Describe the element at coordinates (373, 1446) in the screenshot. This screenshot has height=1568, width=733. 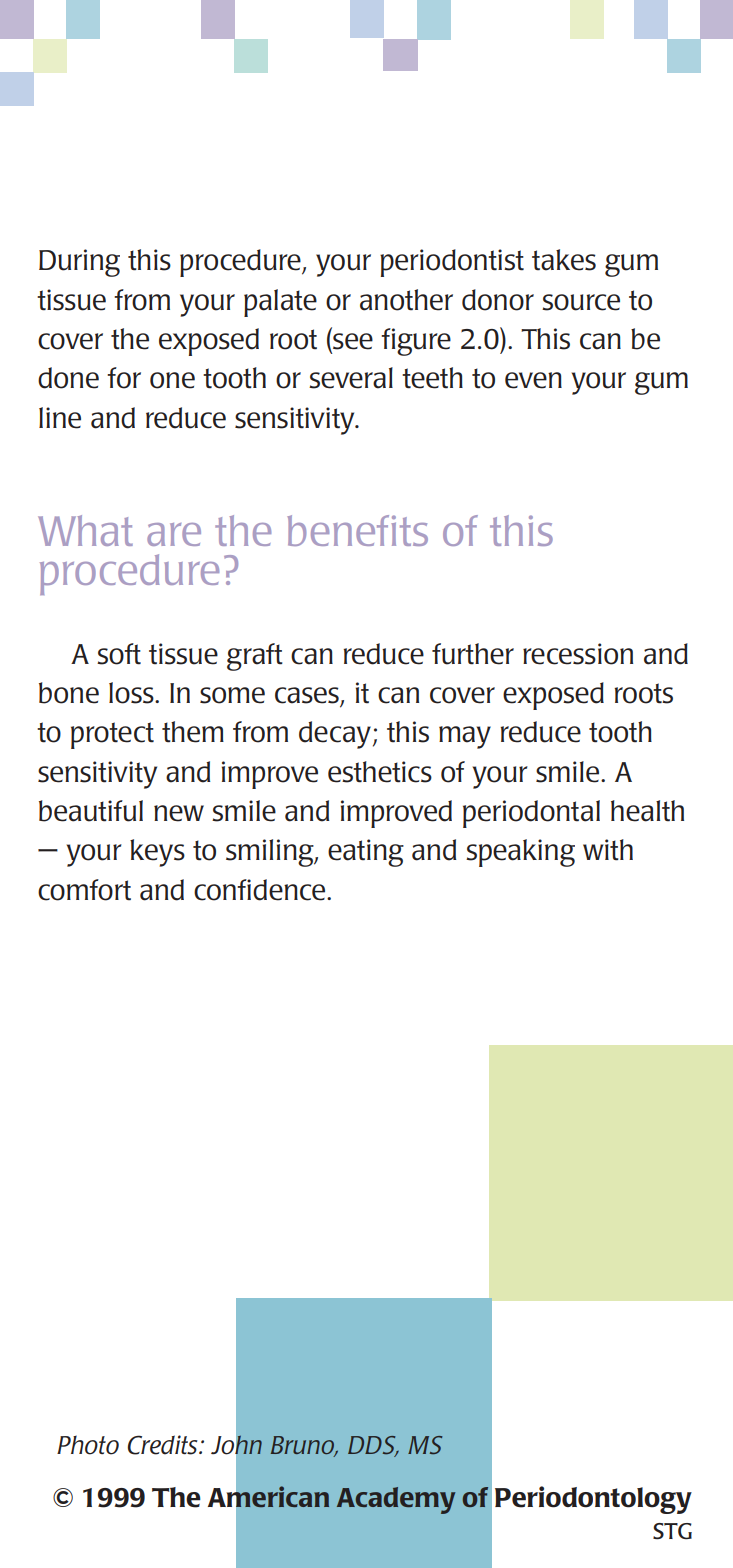
I see `DDS` at that location.
